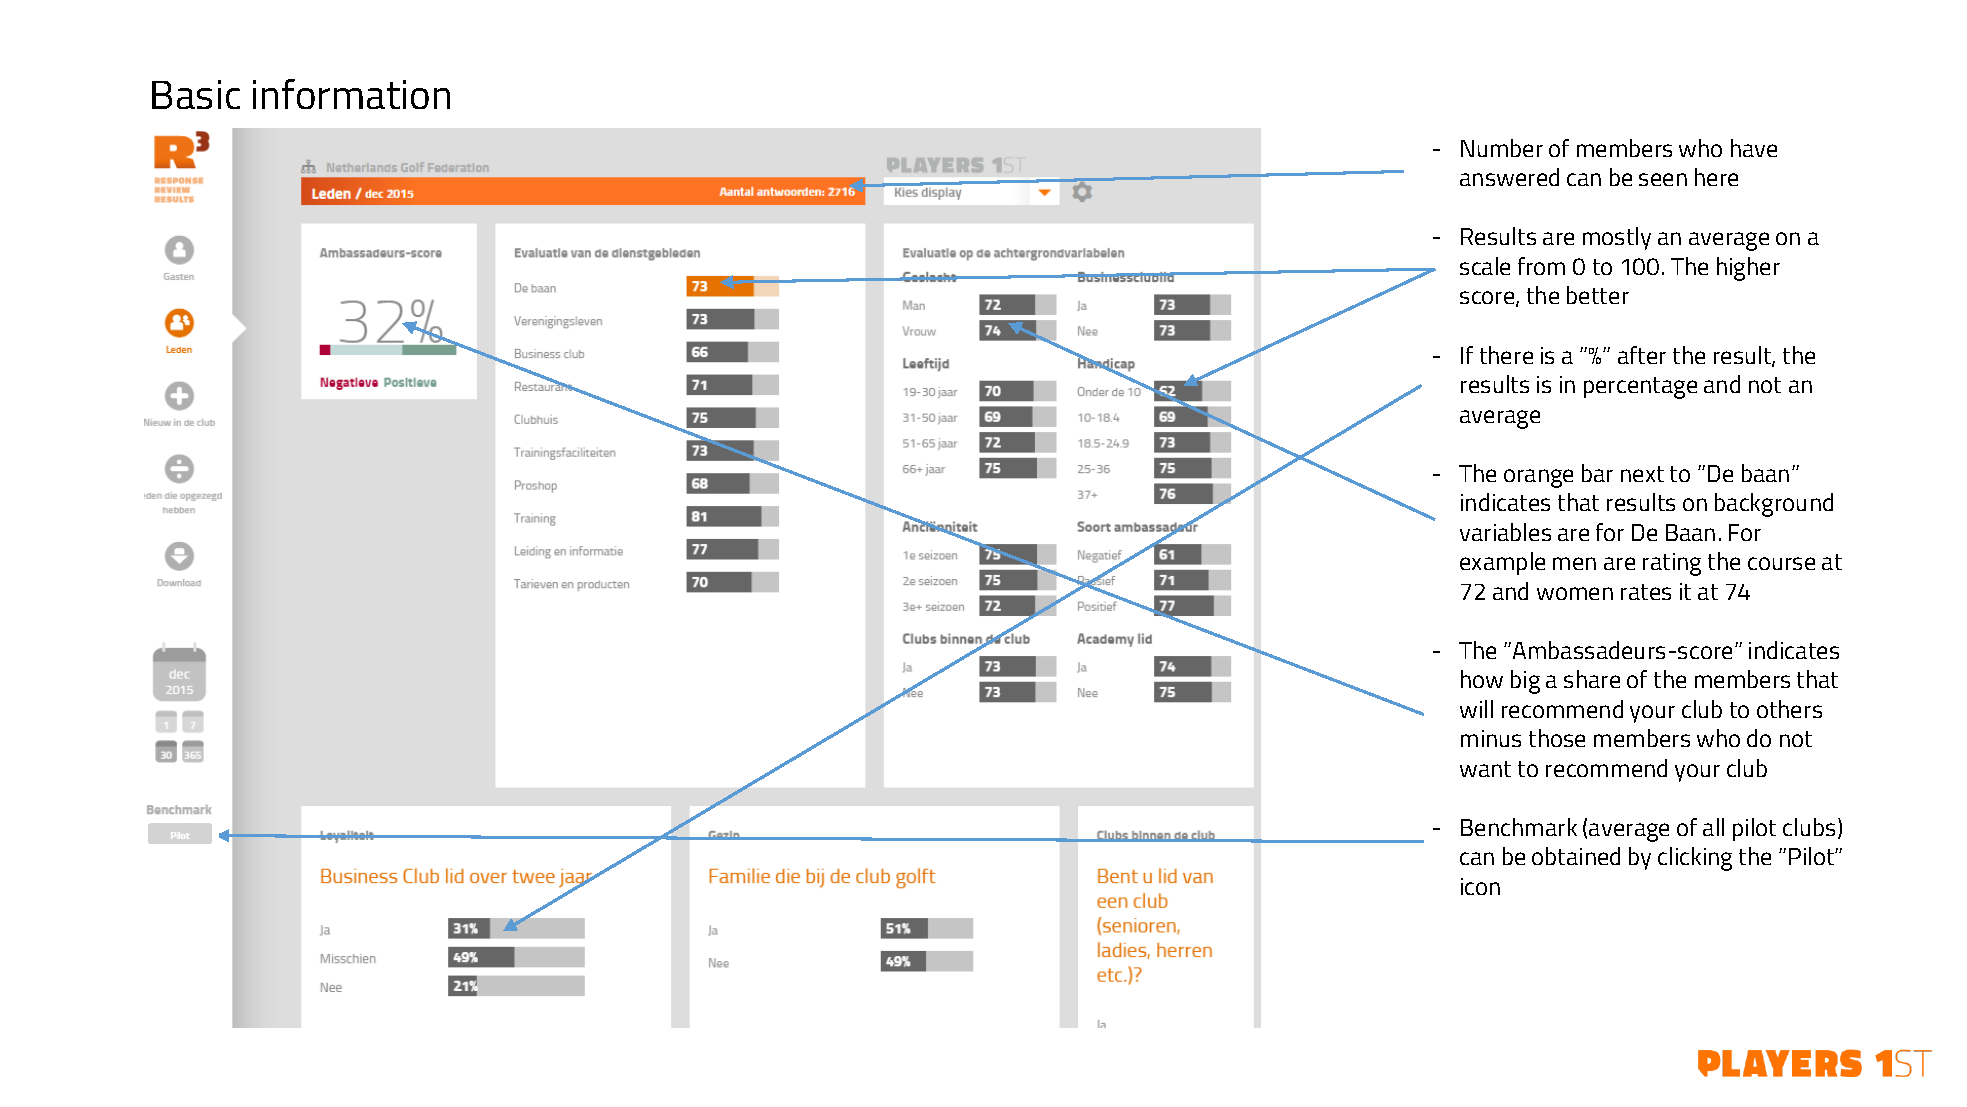 This image has width=1967, height=1107. What do you see at coordinates (1491, 738) in the image?
I see `minus` at bounding box center [1491, 738].
